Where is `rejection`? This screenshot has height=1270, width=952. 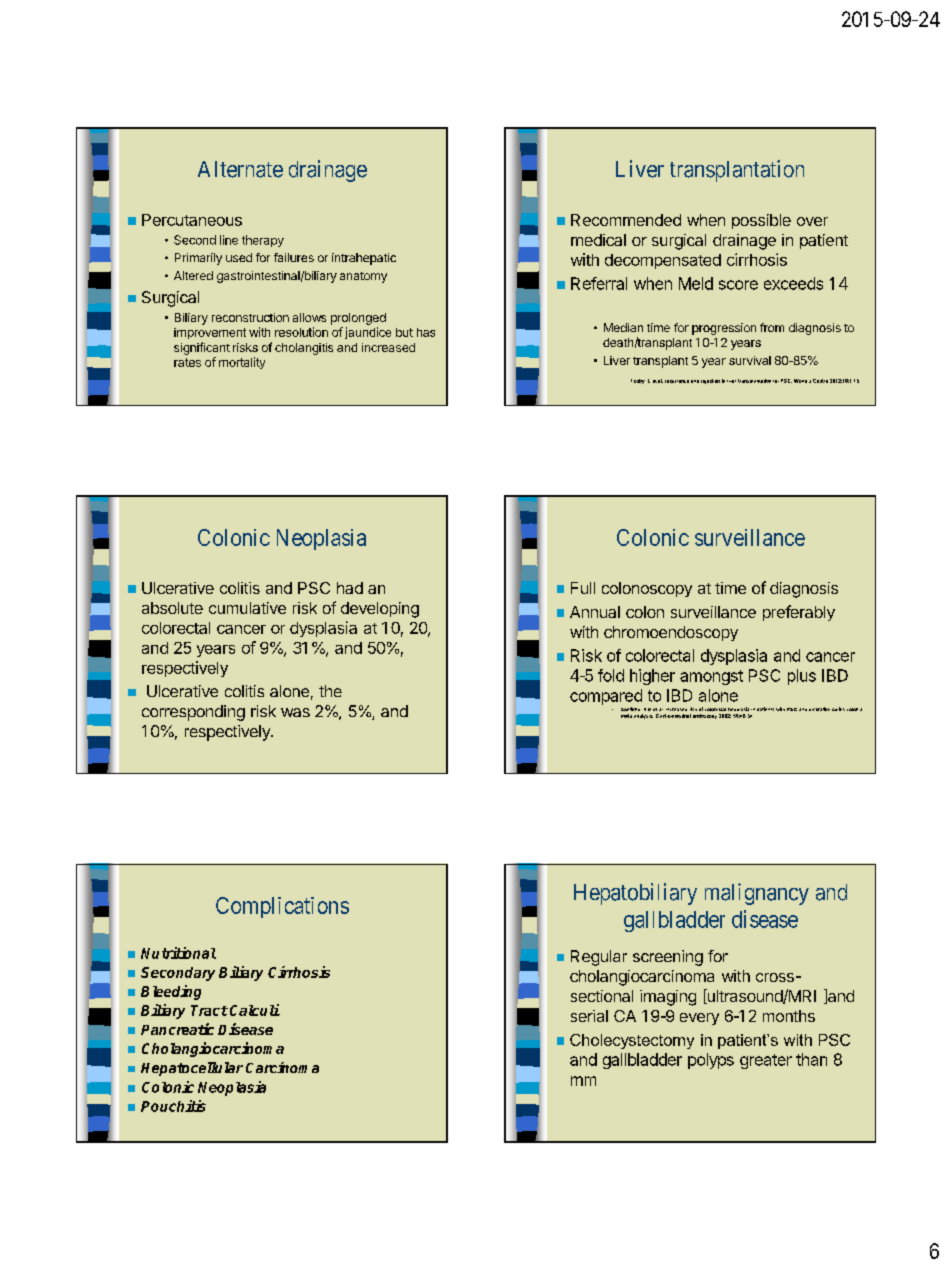 rejection is located at coordinates (710, 381).
